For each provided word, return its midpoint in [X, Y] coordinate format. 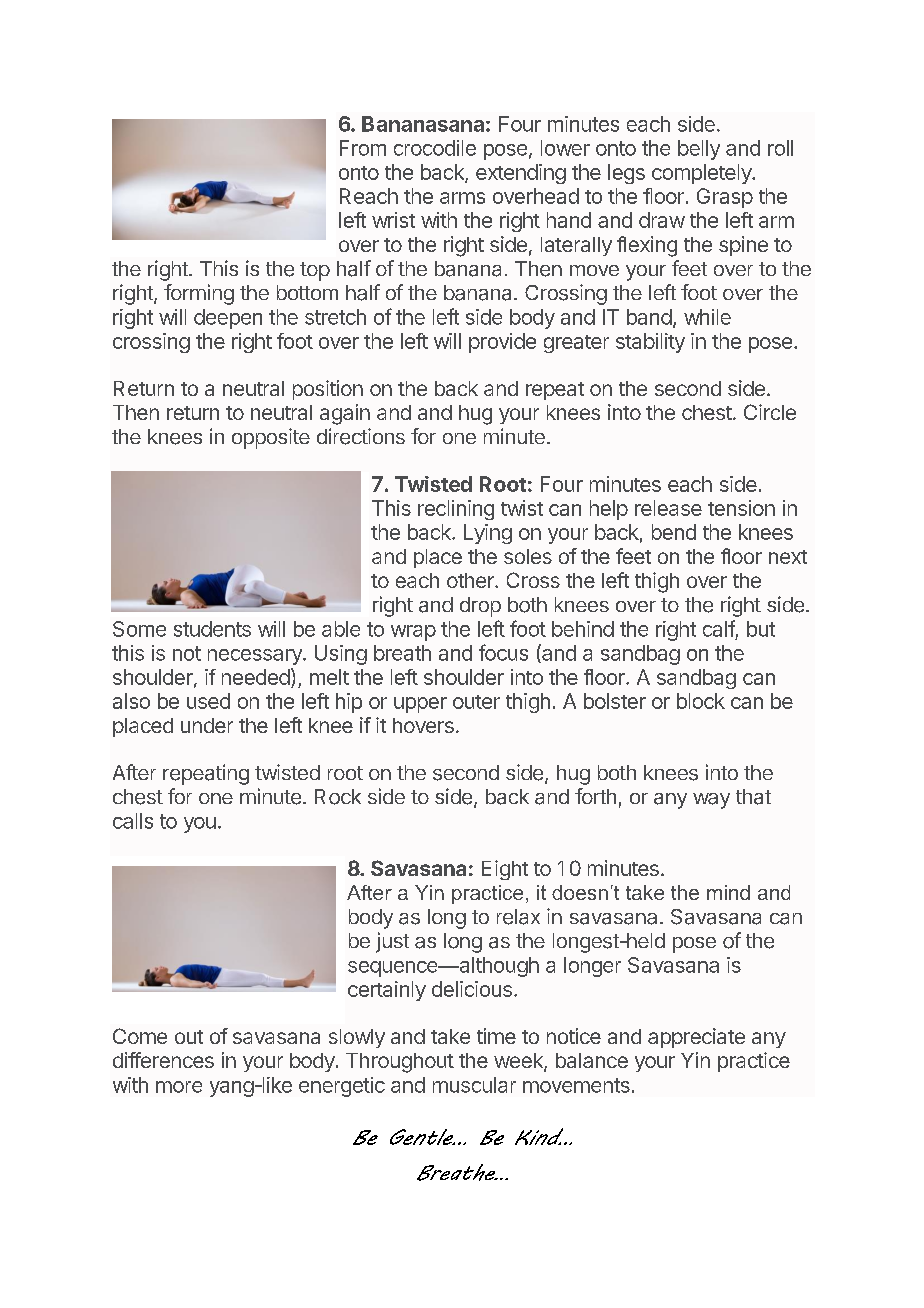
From [363, 148]
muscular [474, 1085]
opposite [271, 438]
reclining [456, 510]
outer [476, 702]
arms [462, 198]
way [711, 801]
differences [163, 1060]
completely [703, 174]
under [207, 725]
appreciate [696, 1038]
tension [741, 508]
